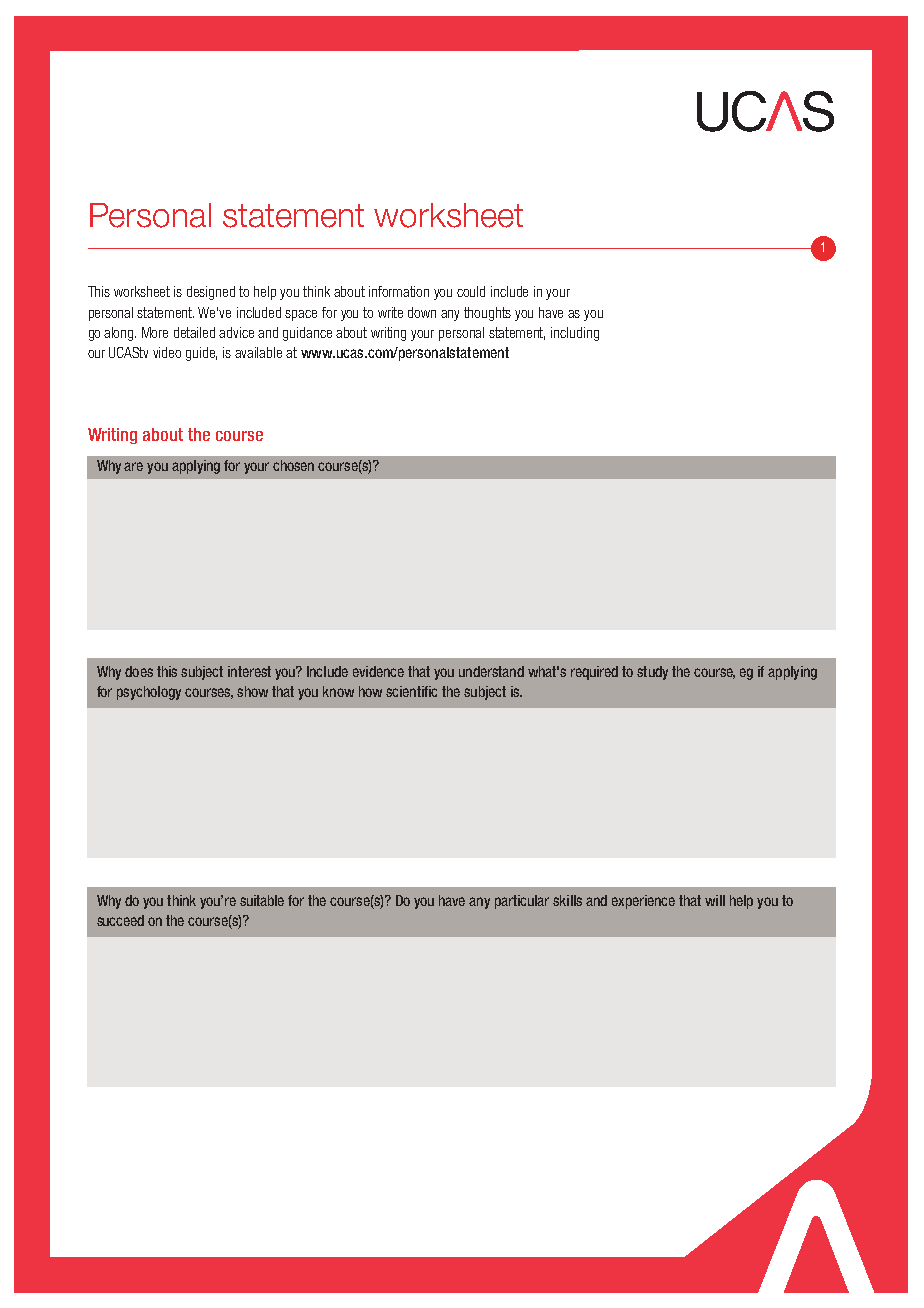 The width and height of the screenshot is (924, 1308). I want to click on thoughts, so click(487, 314).
